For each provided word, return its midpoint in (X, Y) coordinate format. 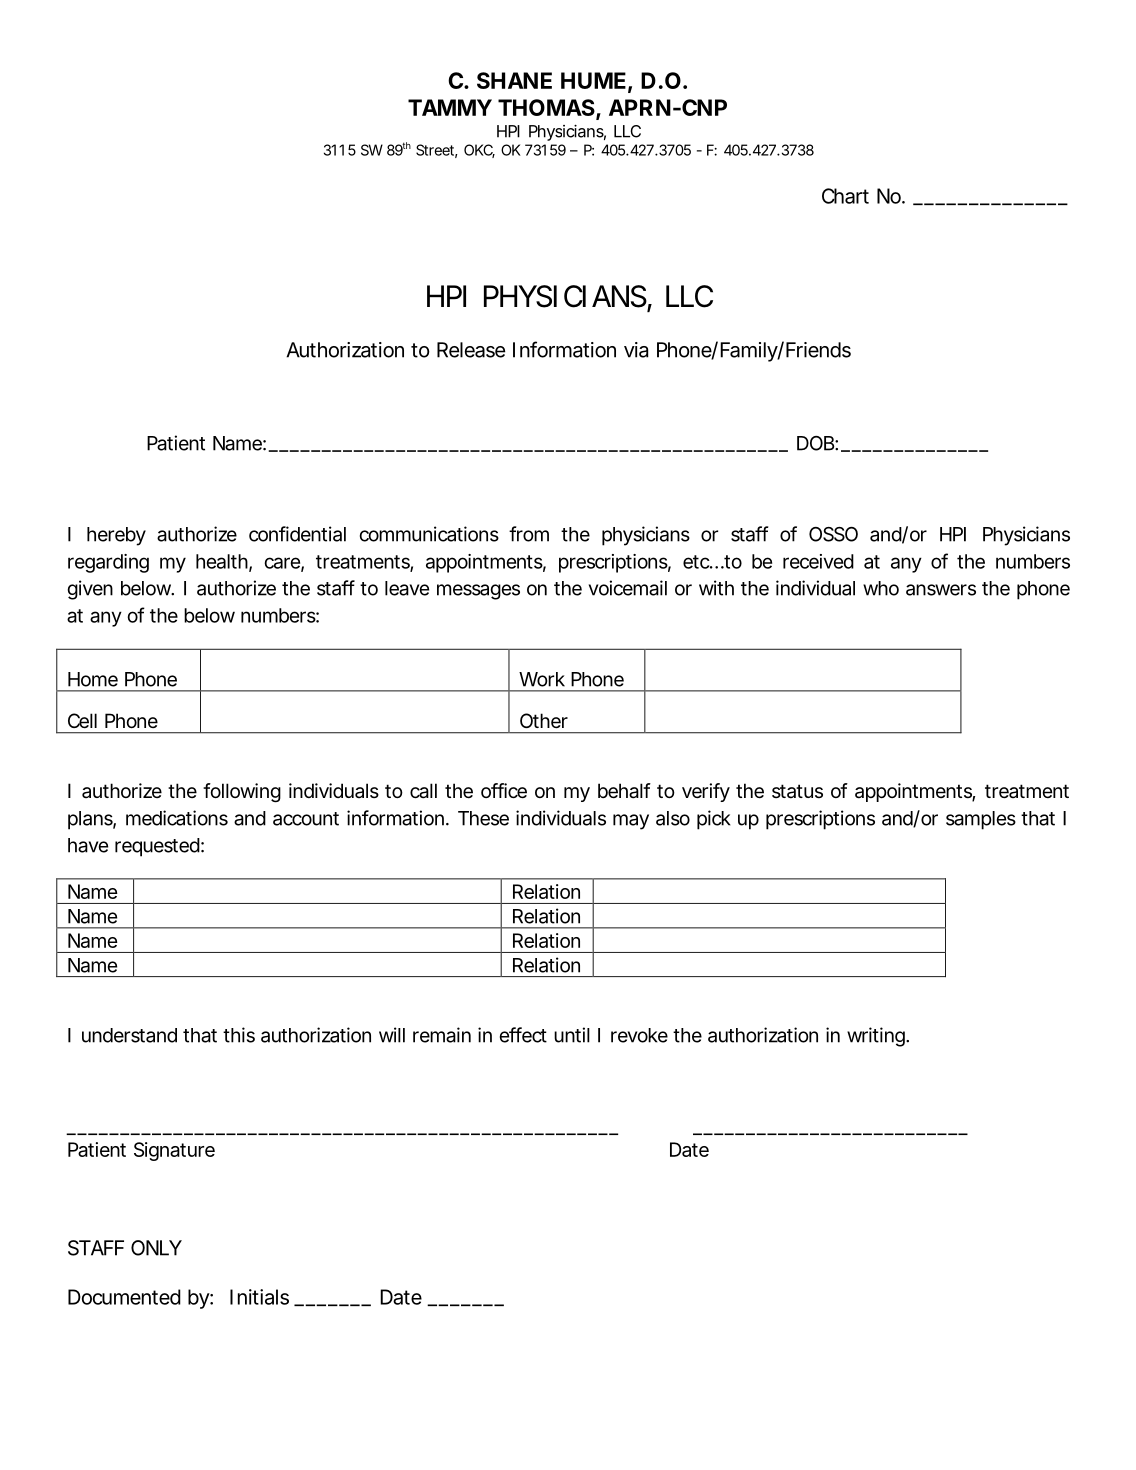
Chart (845, 196)
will (392, 1035)
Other (544, 721)
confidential (297, 534)
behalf (624, 791)
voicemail (628, 588)
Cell (82, 721)
